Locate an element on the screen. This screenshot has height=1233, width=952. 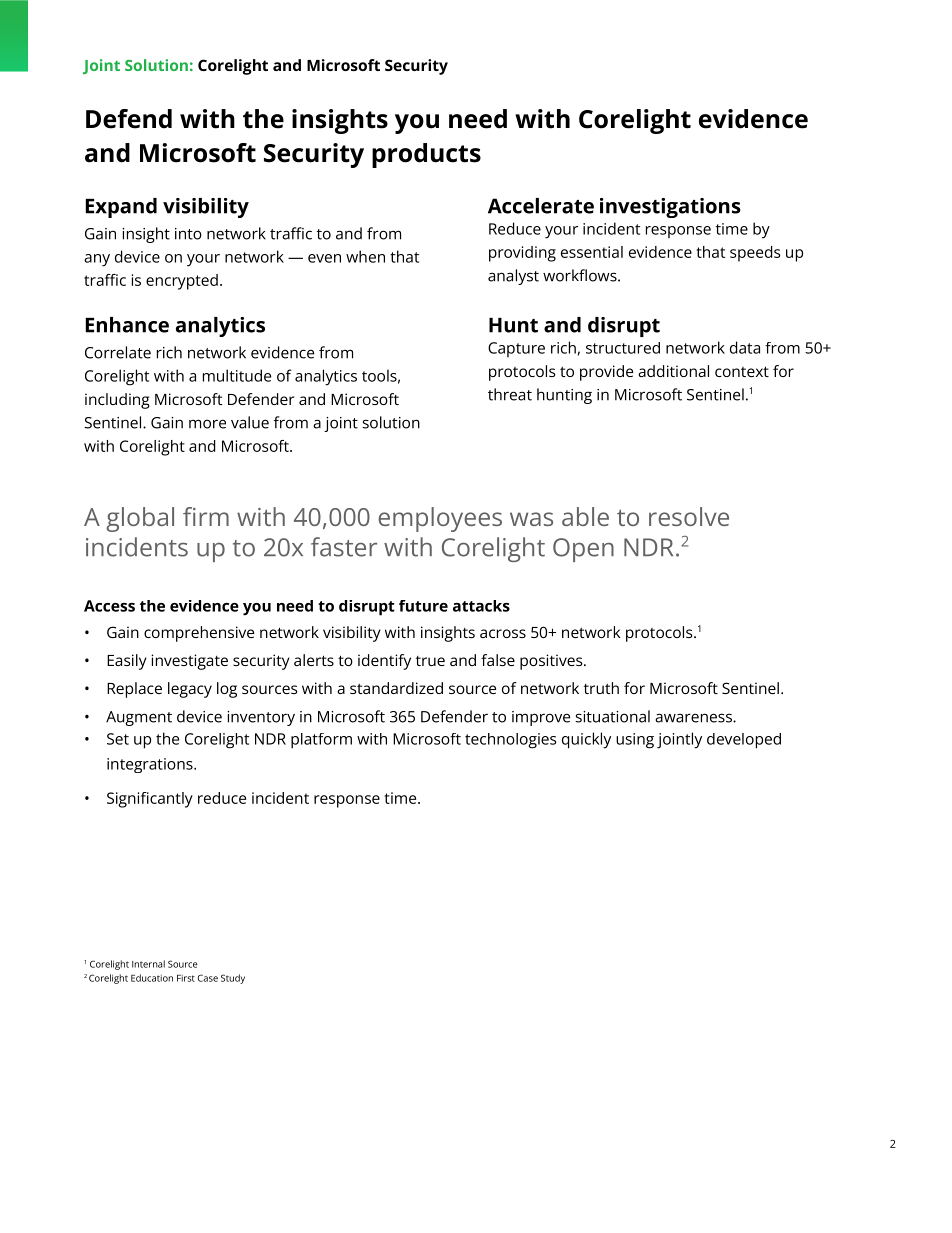
additional is located at coordinates (673, 371).
